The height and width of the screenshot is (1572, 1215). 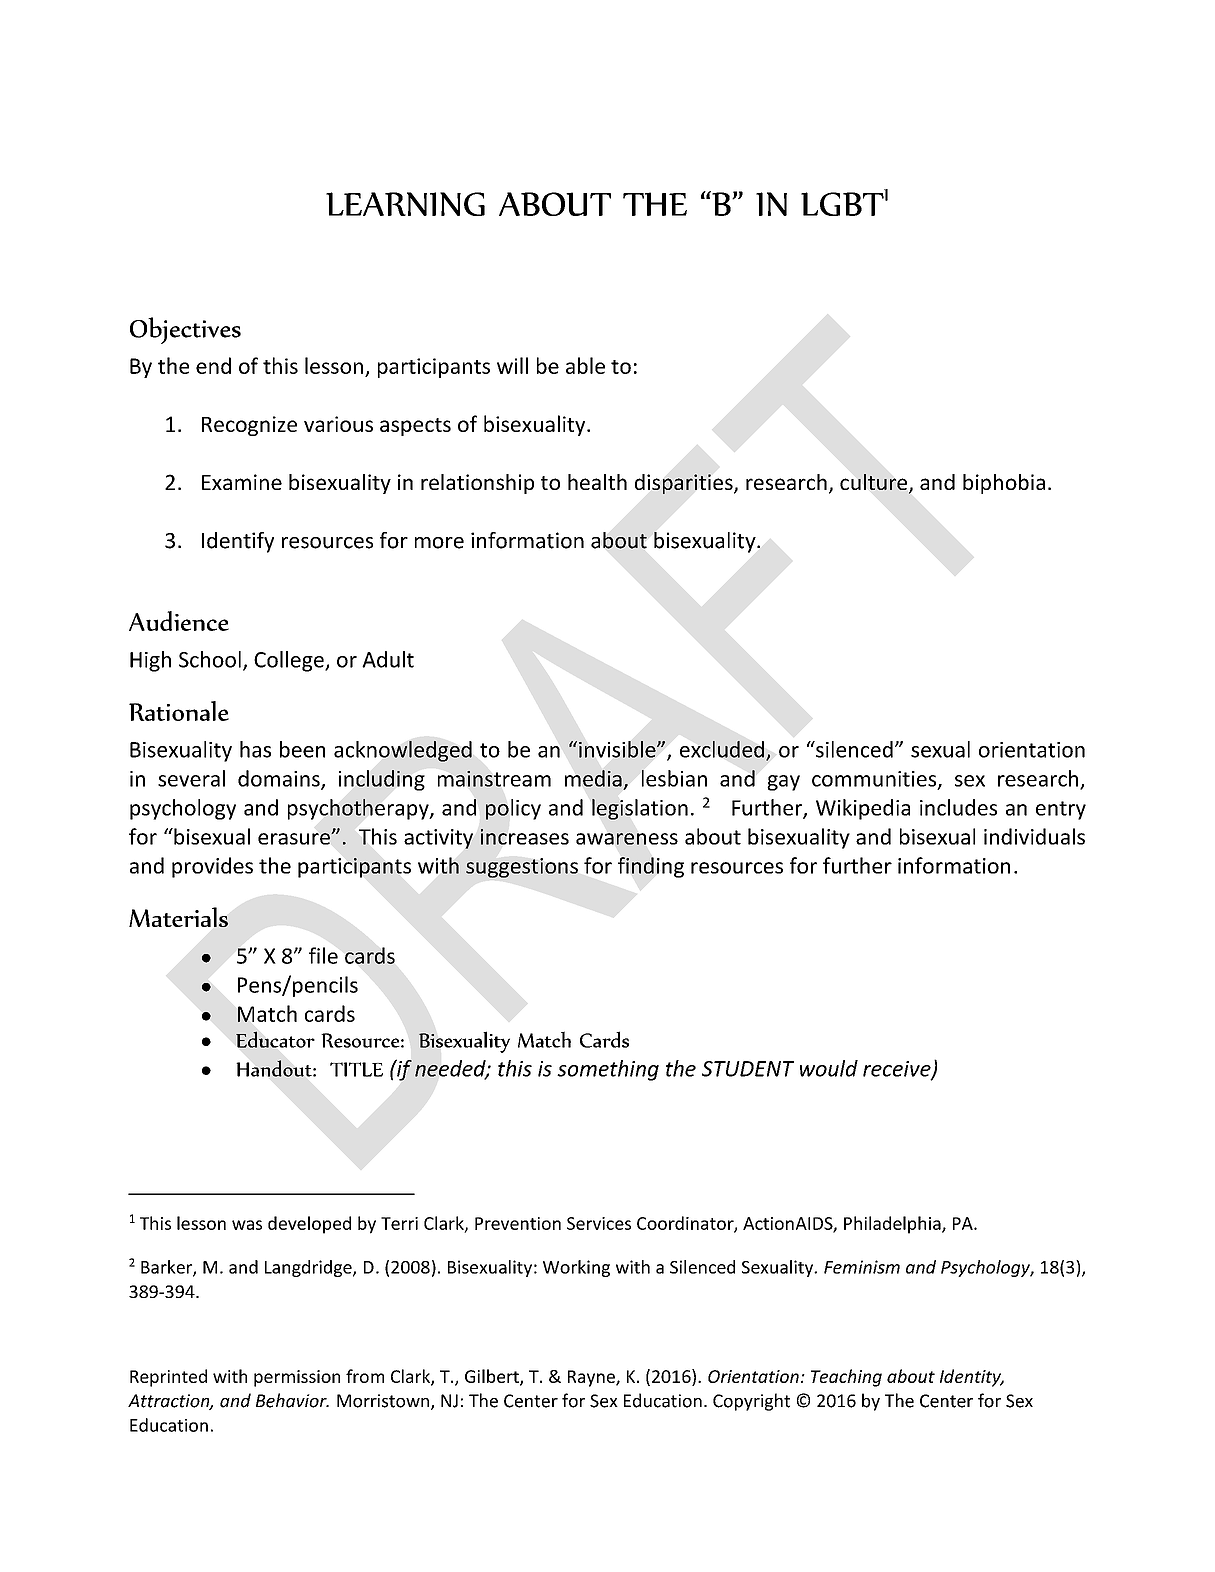 I want to click on receive, so click(x=898, y=1070).
